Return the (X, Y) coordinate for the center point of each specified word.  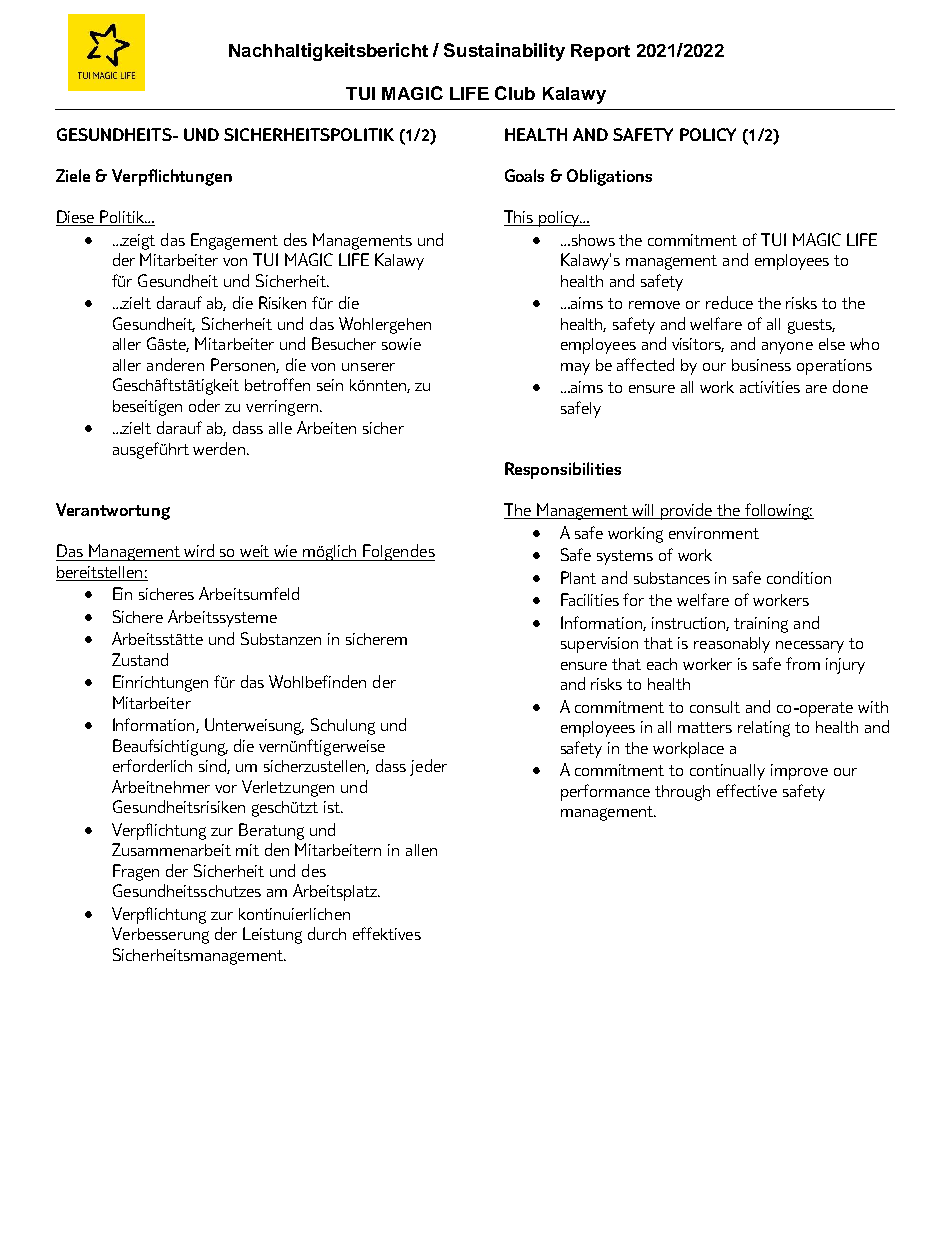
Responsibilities (563, 470)
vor (226, 789)
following (778, 511)
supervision (599, 645)
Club (515, 93)
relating (764, 729)
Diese (76, 218)
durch (327, 933)
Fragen (136, 872)
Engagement (234, 241)
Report (600, 52)
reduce (729, 302)
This (520, 218)
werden (219, 448)
